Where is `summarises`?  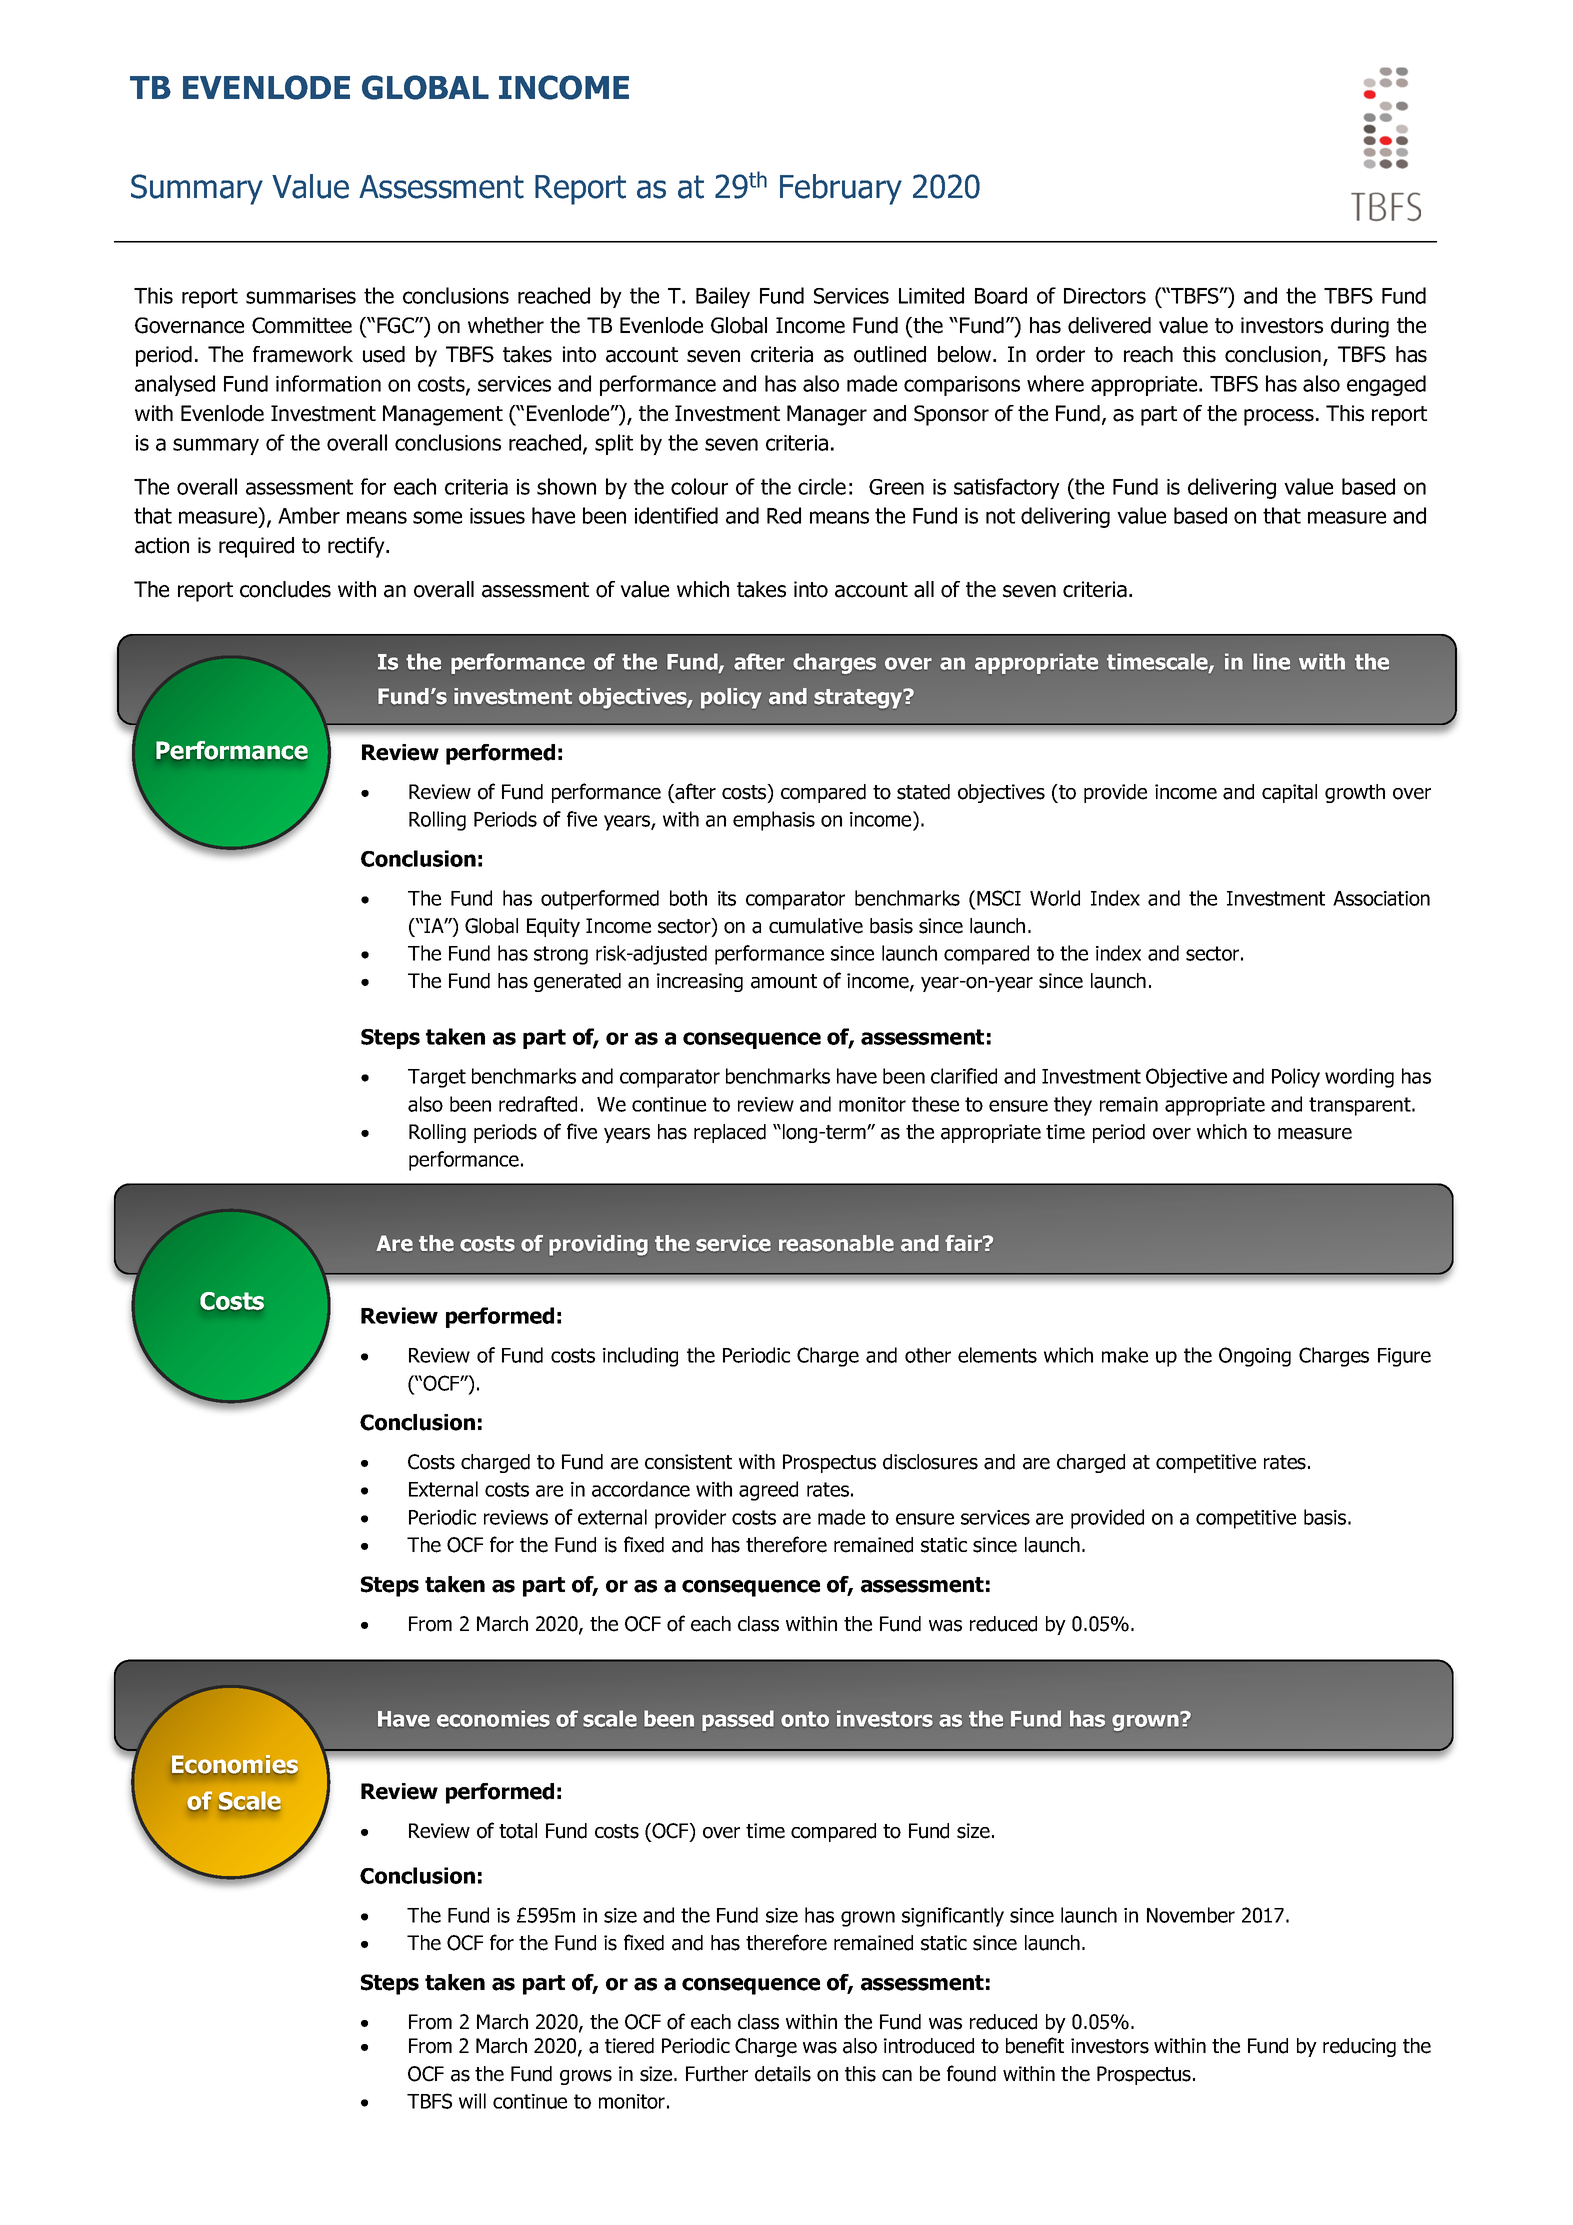
summarises is located at coordinates (301, 296).
